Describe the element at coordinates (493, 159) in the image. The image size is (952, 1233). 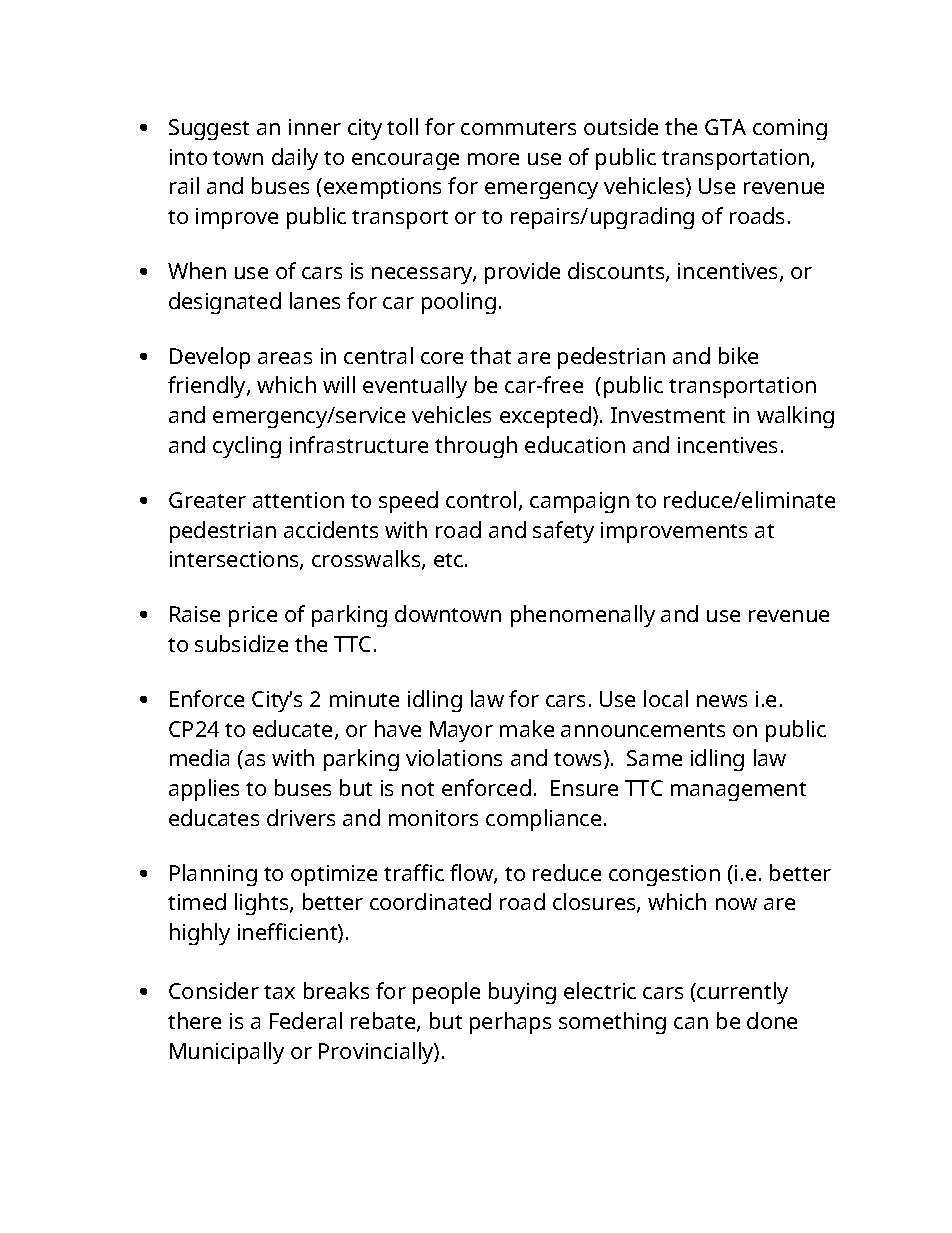
I see `more` at that location.
